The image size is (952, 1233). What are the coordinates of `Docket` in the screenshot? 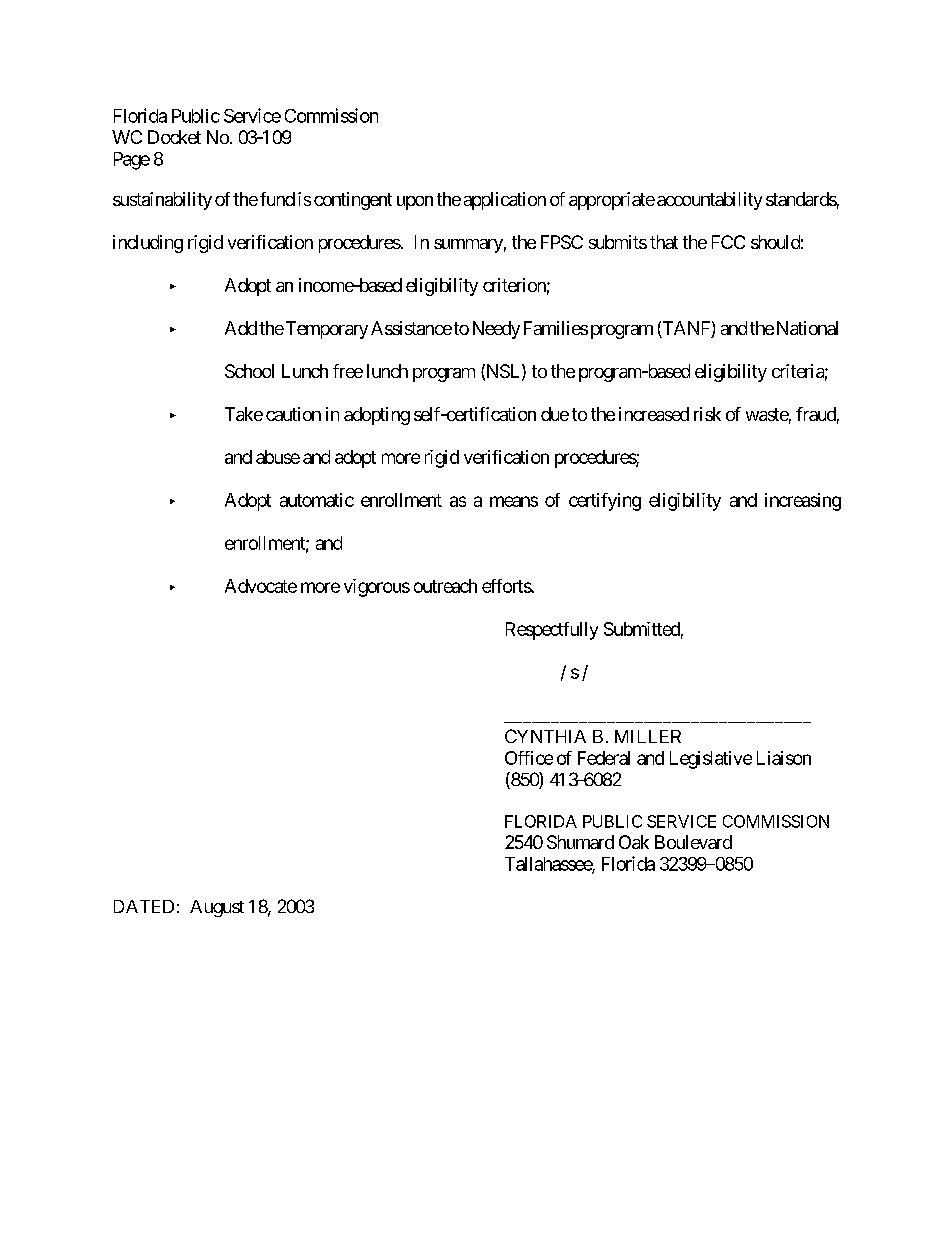 It's located at (174, 137).
